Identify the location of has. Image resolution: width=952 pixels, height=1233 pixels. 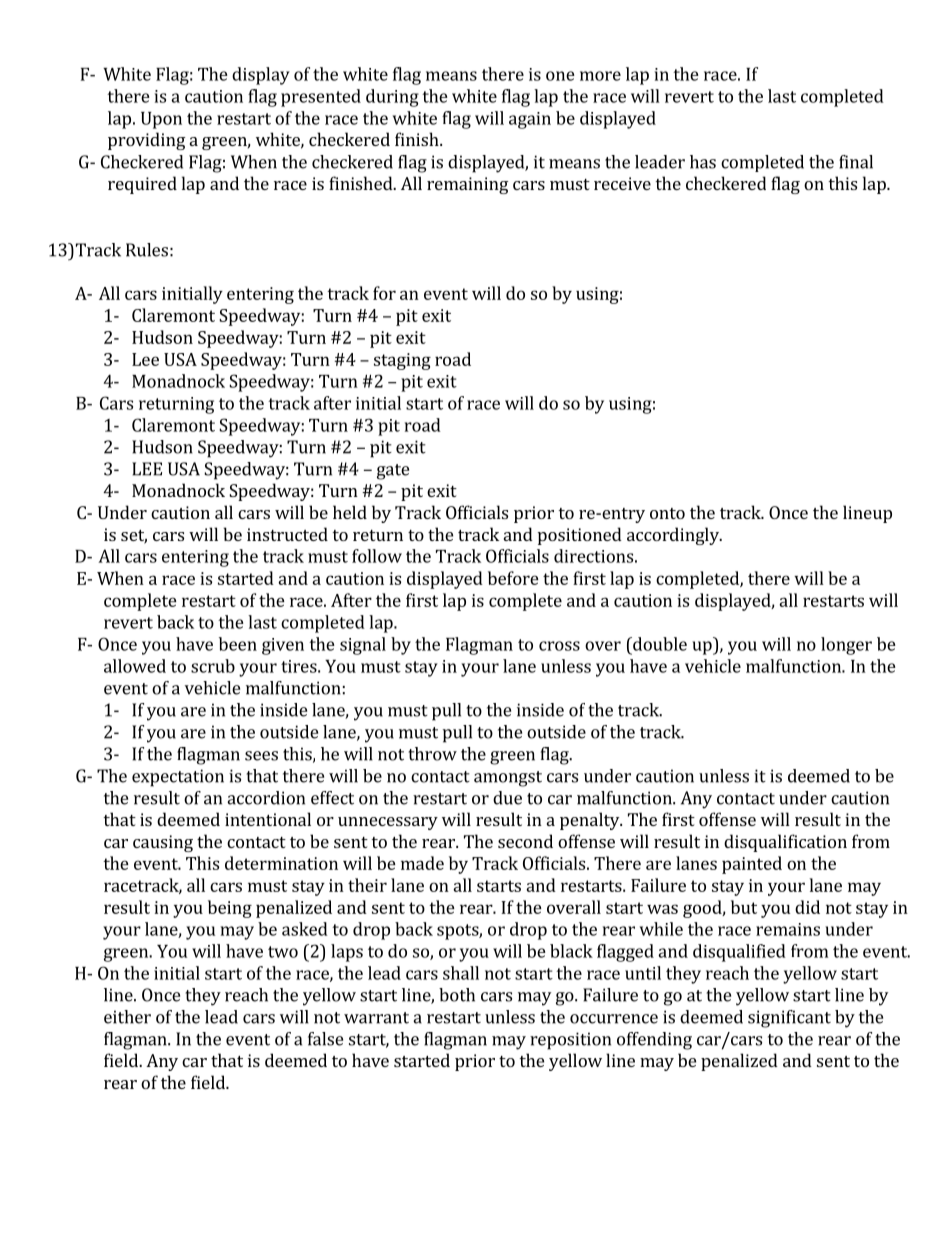
(703, 162).
